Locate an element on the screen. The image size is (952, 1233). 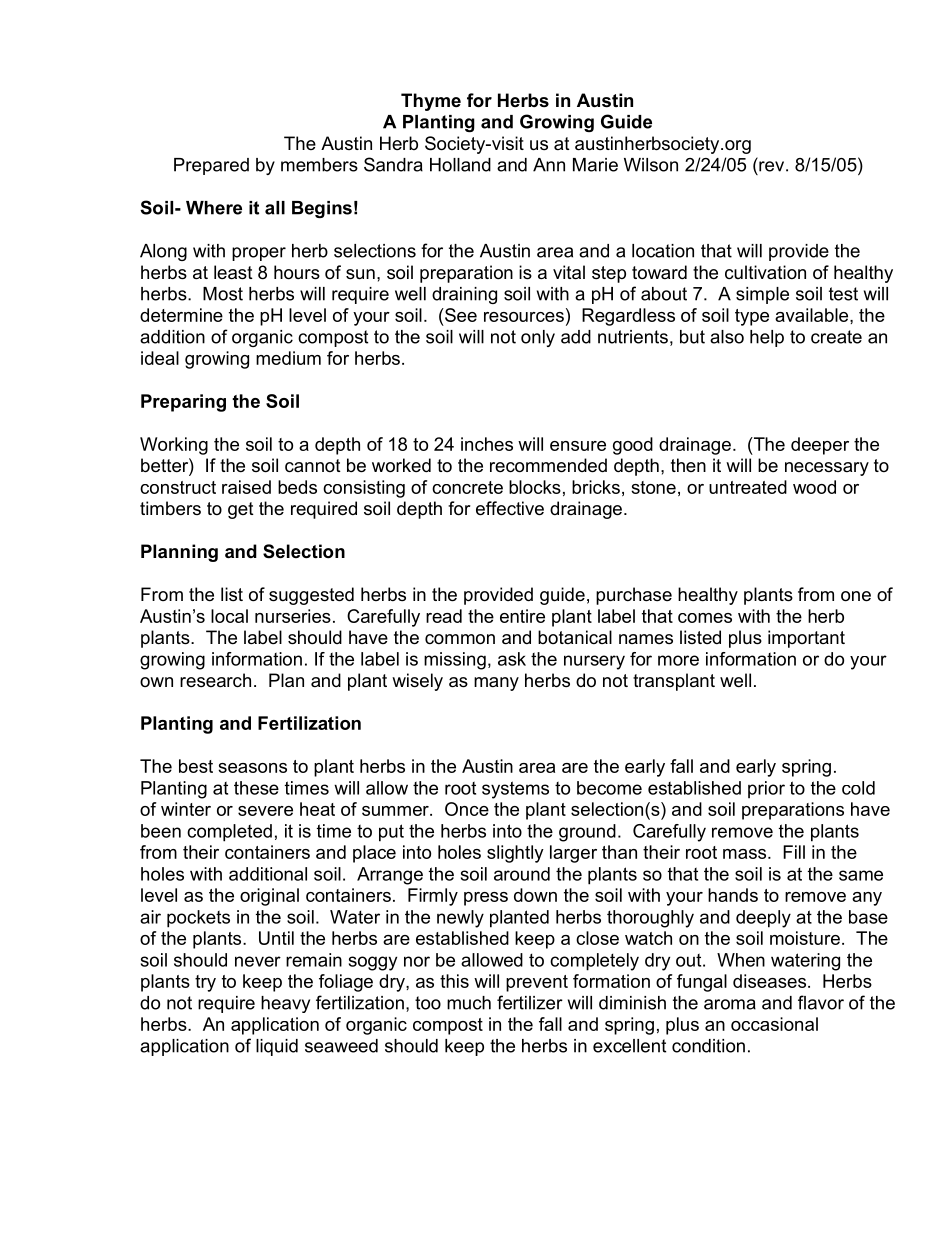
heavy is located at coordinates (285, 1004).
